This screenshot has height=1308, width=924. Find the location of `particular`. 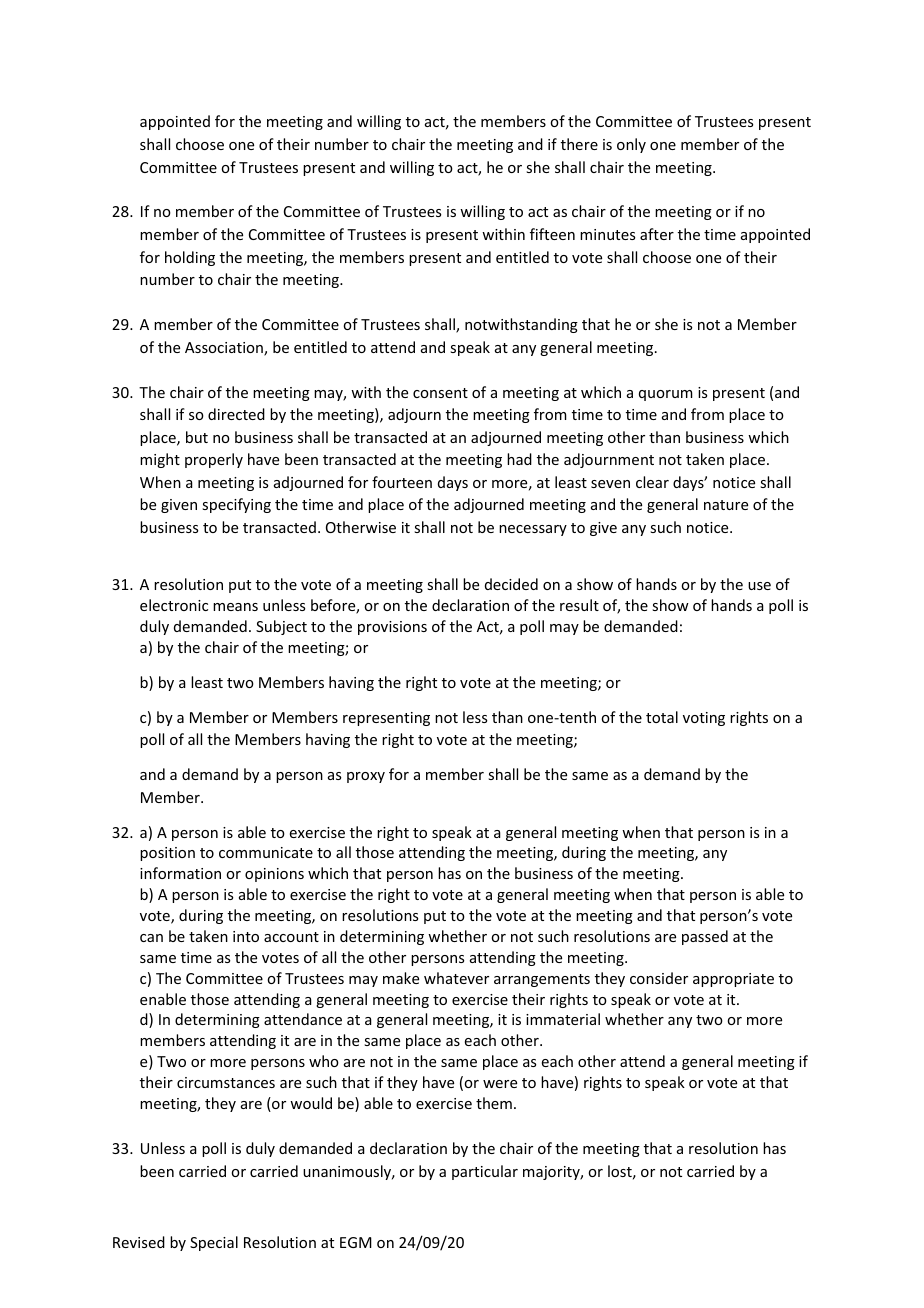

particular is located at coordinates (485, 1172).
